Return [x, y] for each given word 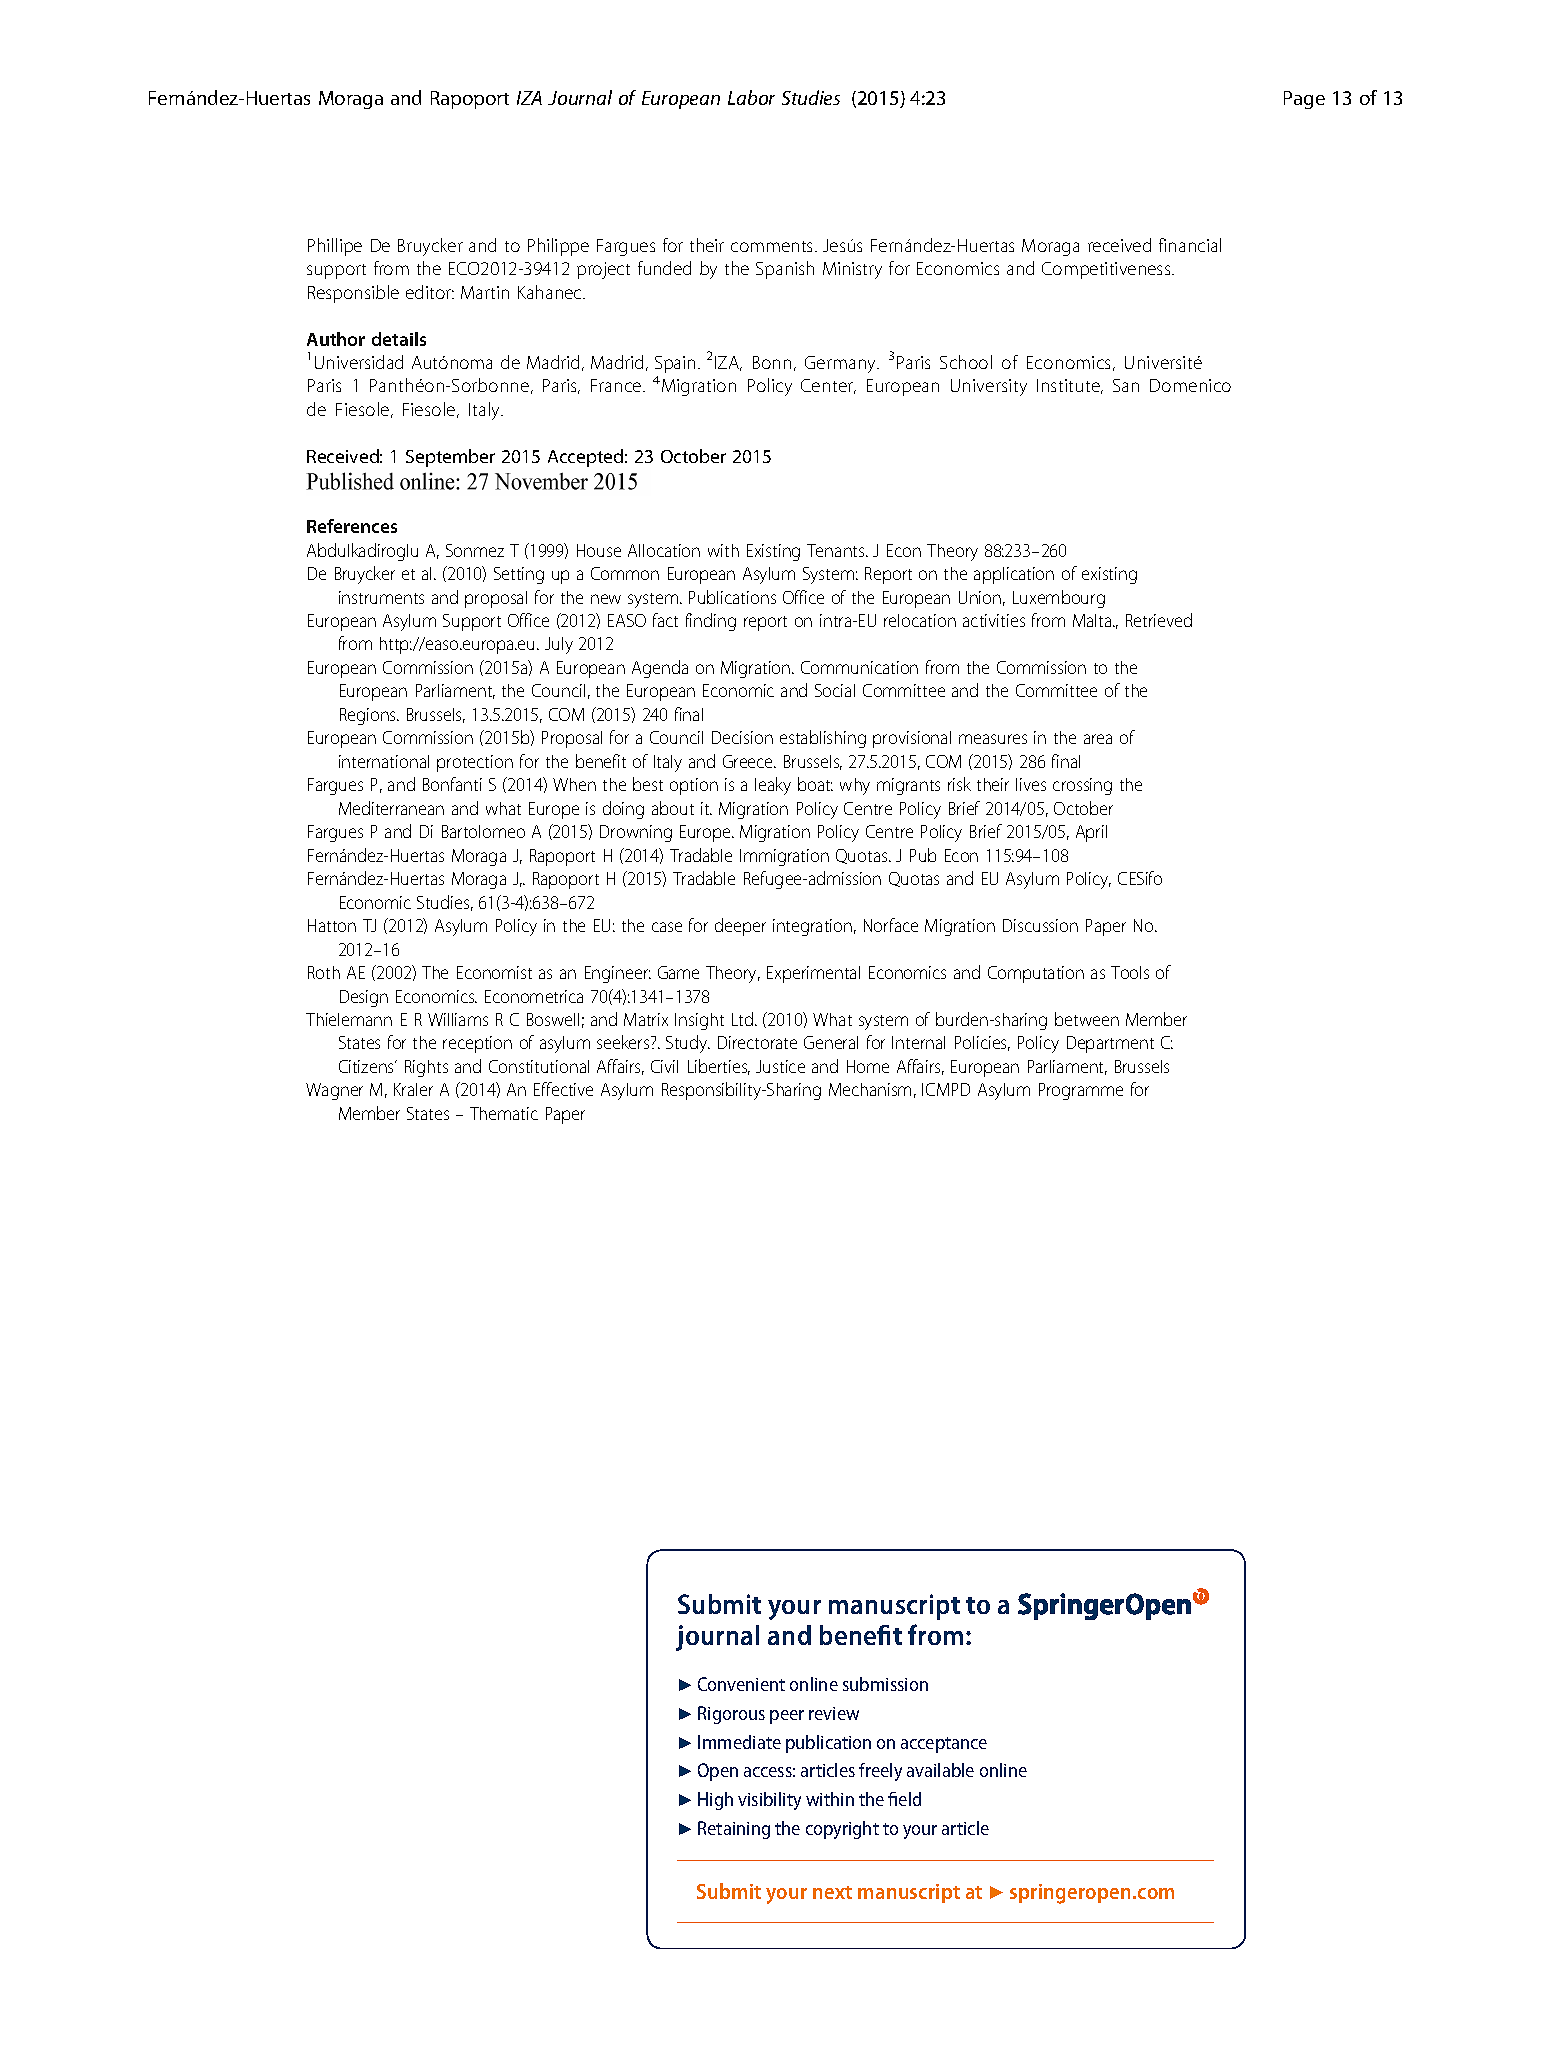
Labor [751, 97]
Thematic [504, 1113]
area [1098, 739]
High [715, 1801]
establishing [823, 739]
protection [475, 763]
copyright [842, 1830]
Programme [1081, 1091]
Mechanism [870, 1089]
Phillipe [335, 247]
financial [1190, 245]
